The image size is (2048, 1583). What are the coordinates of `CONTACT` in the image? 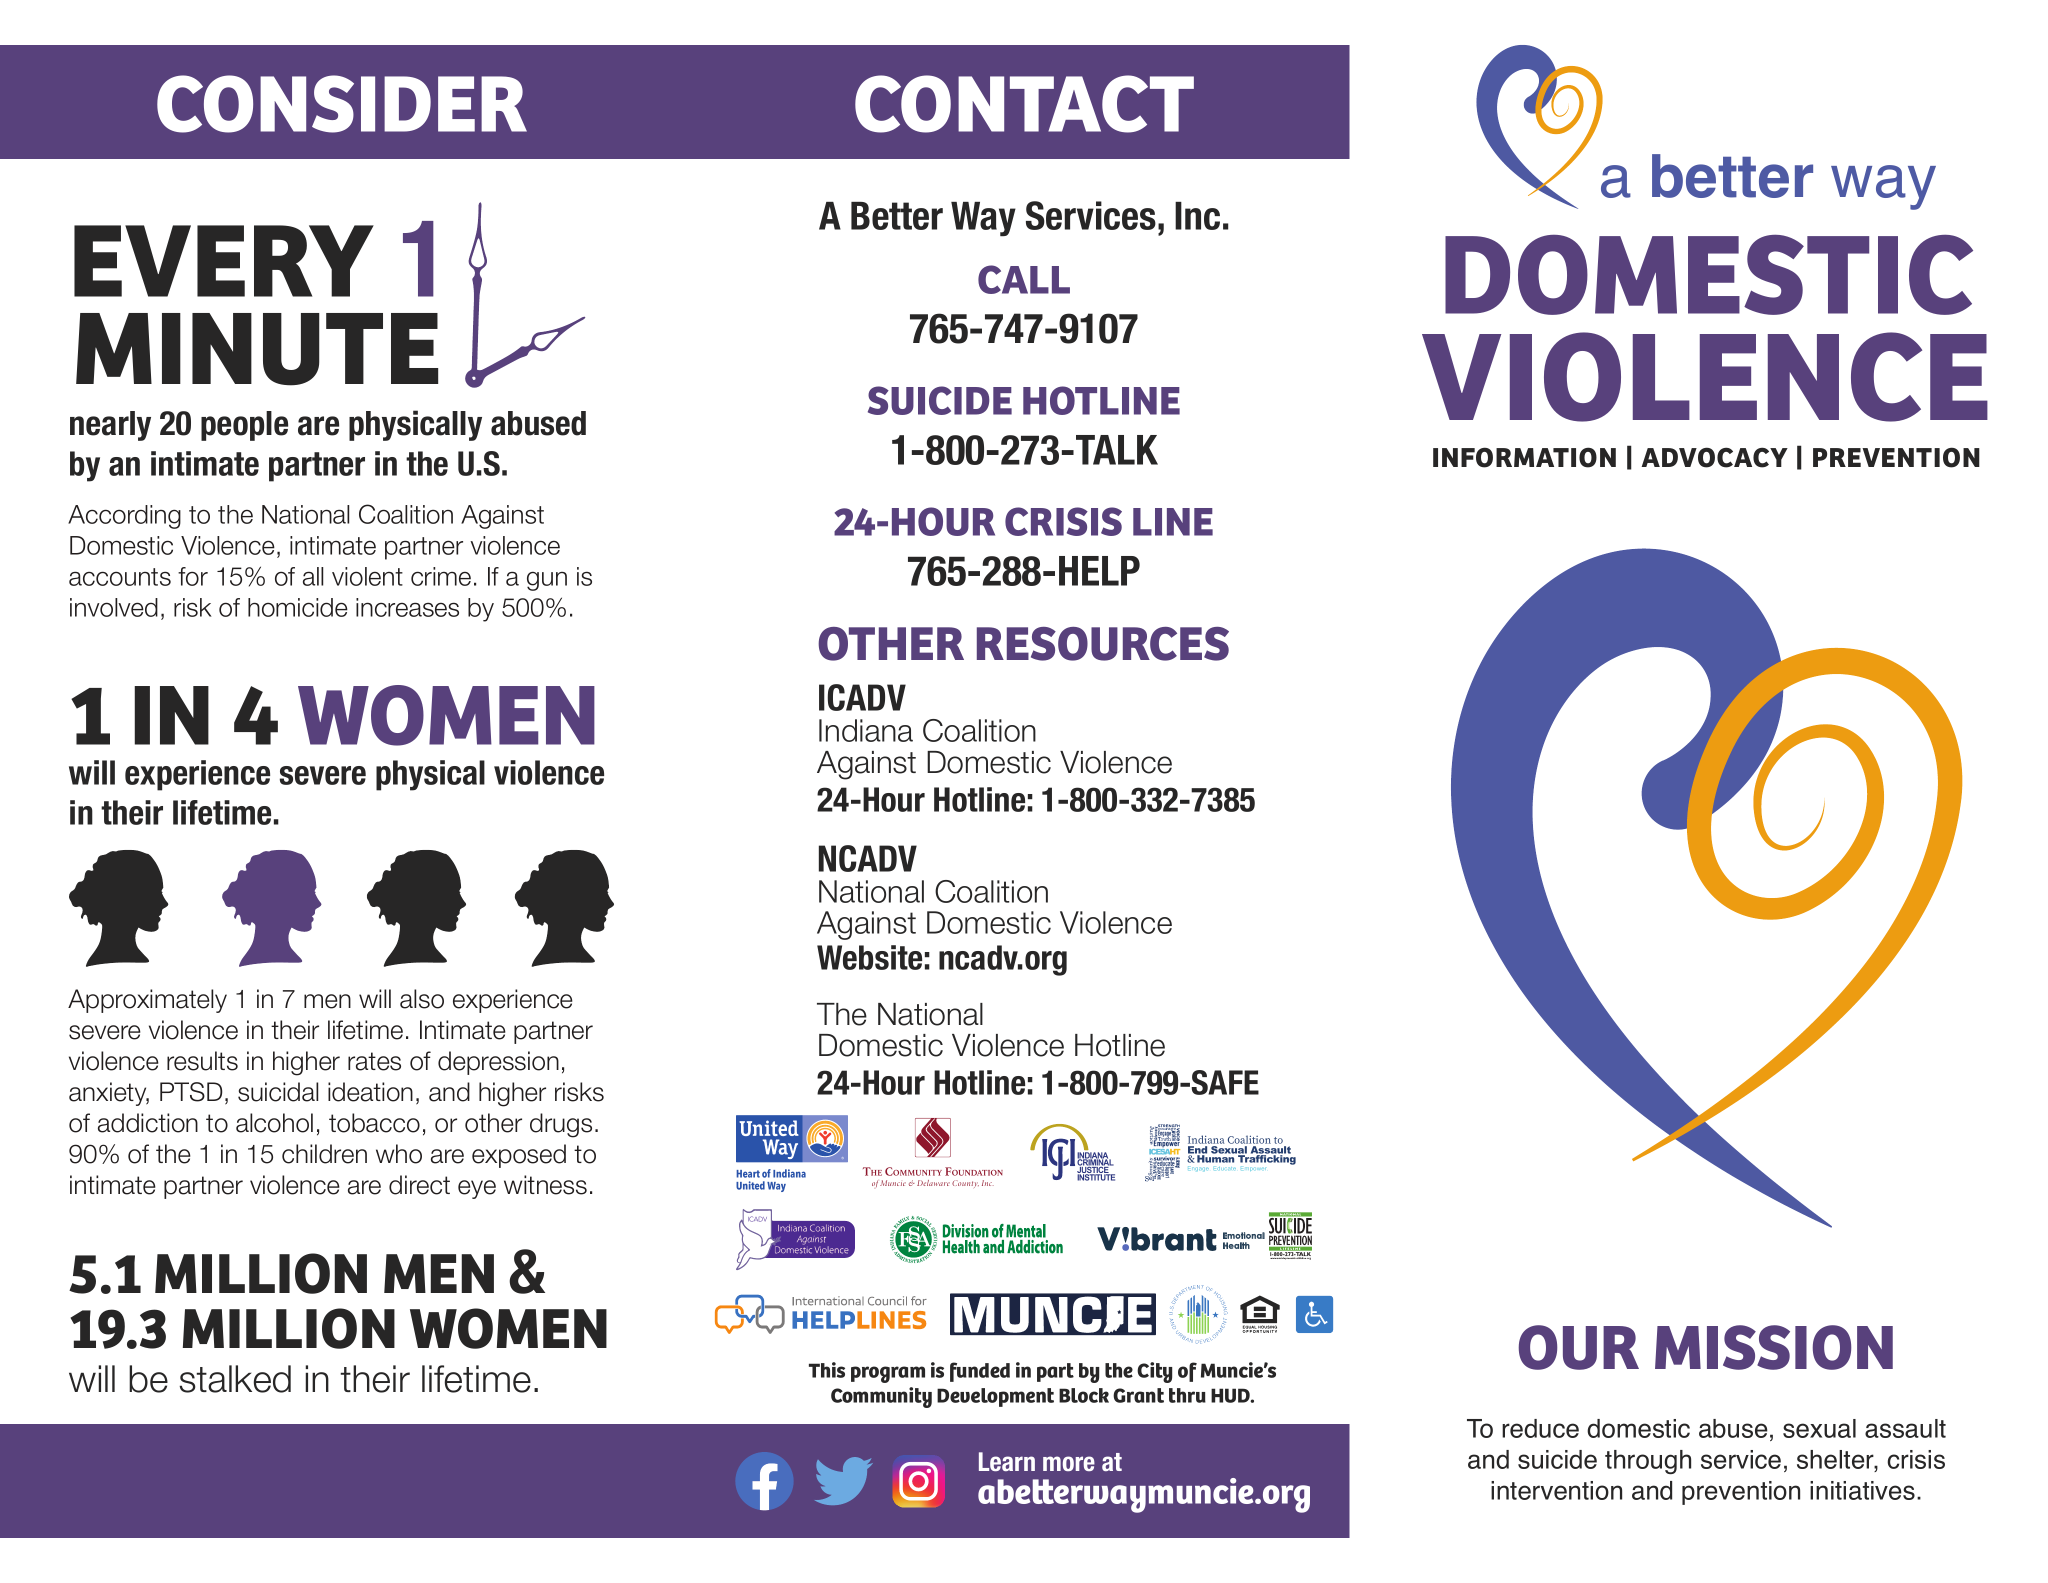 It's located at (1024, 104).
